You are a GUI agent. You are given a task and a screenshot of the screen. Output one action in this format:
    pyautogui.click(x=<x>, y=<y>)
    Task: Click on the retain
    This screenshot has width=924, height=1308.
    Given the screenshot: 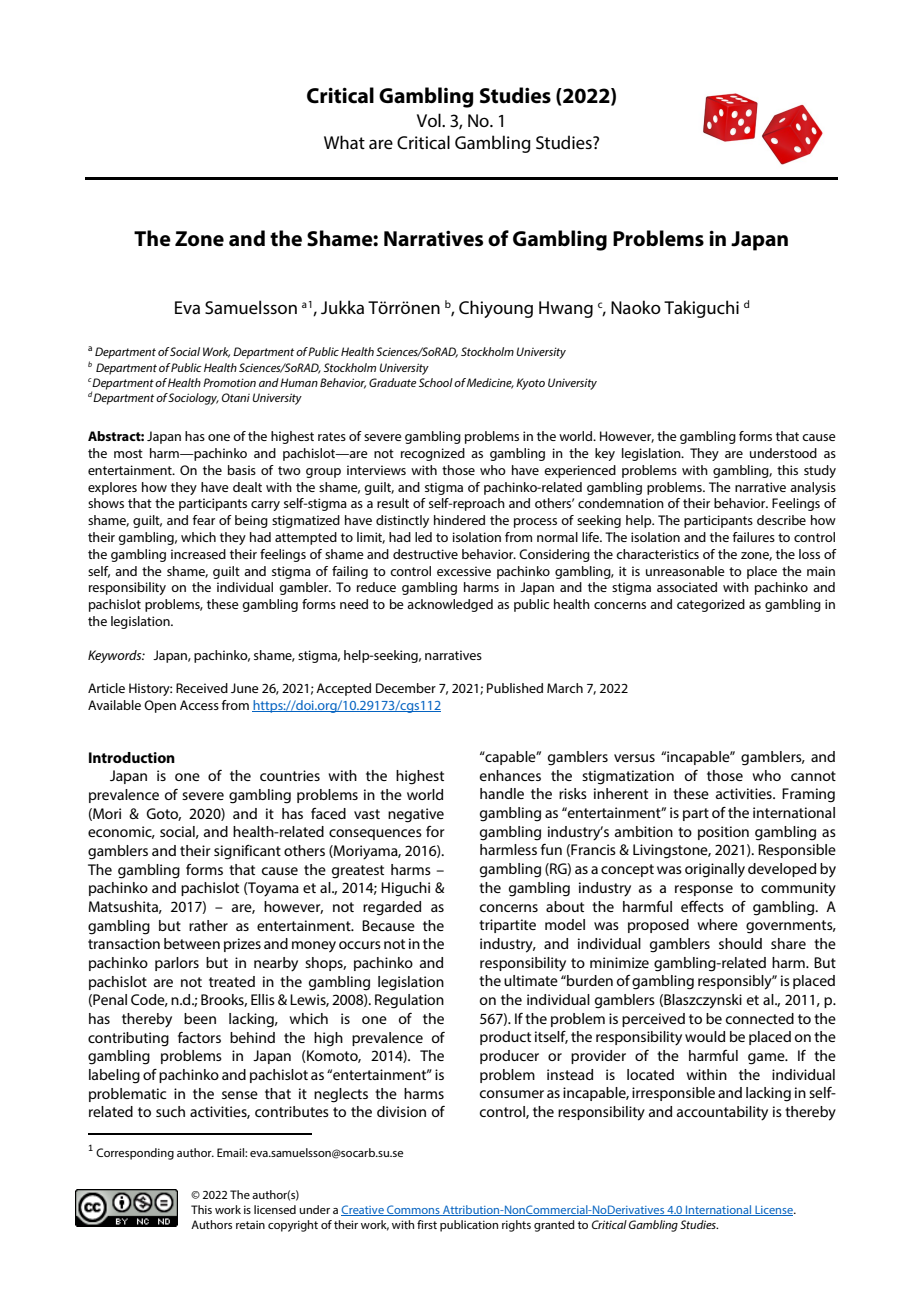 What is the action you would take?
    pyautogui.click(x=250, y=1224)
